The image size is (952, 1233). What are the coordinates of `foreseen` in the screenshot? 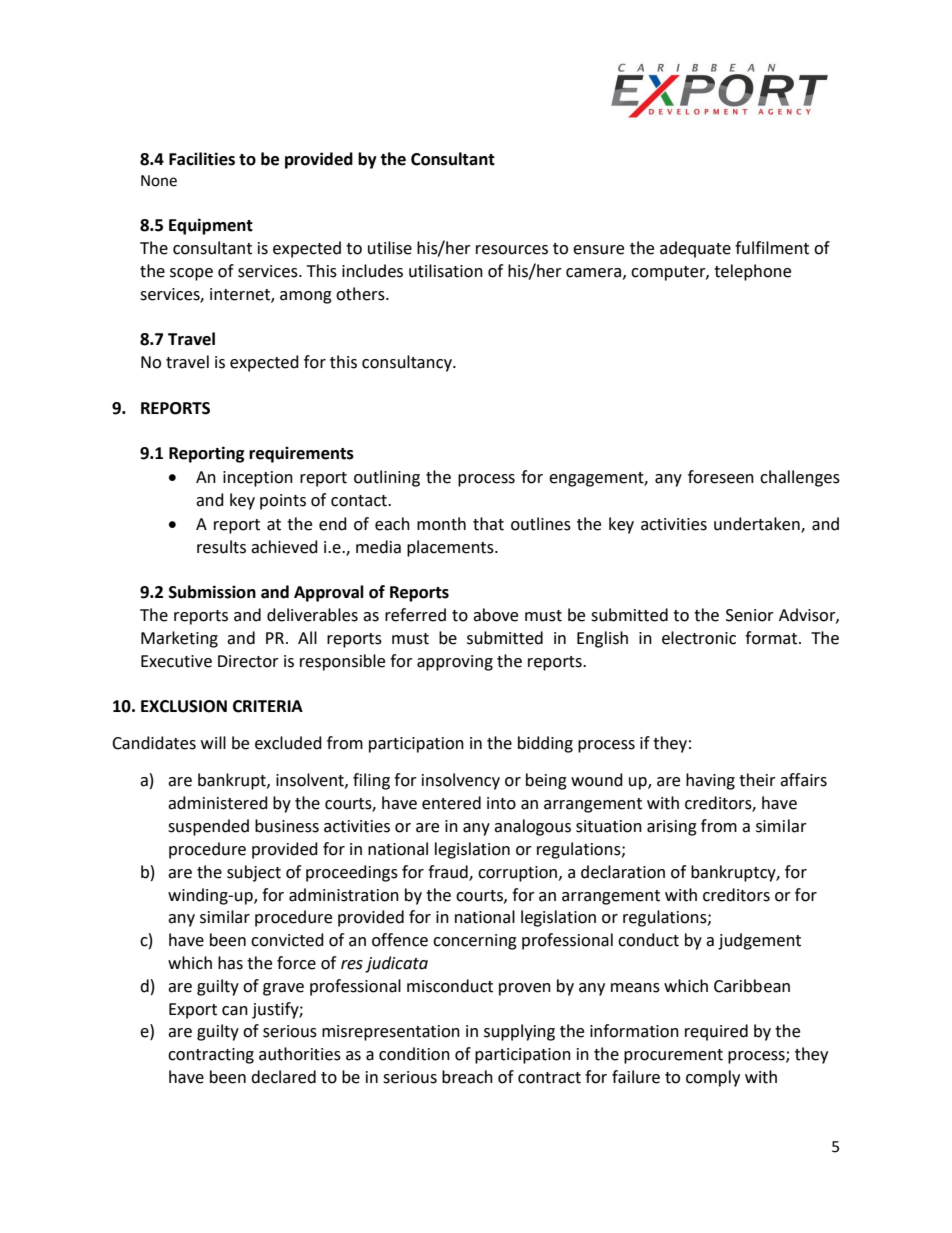 It's located at (721, 477).
